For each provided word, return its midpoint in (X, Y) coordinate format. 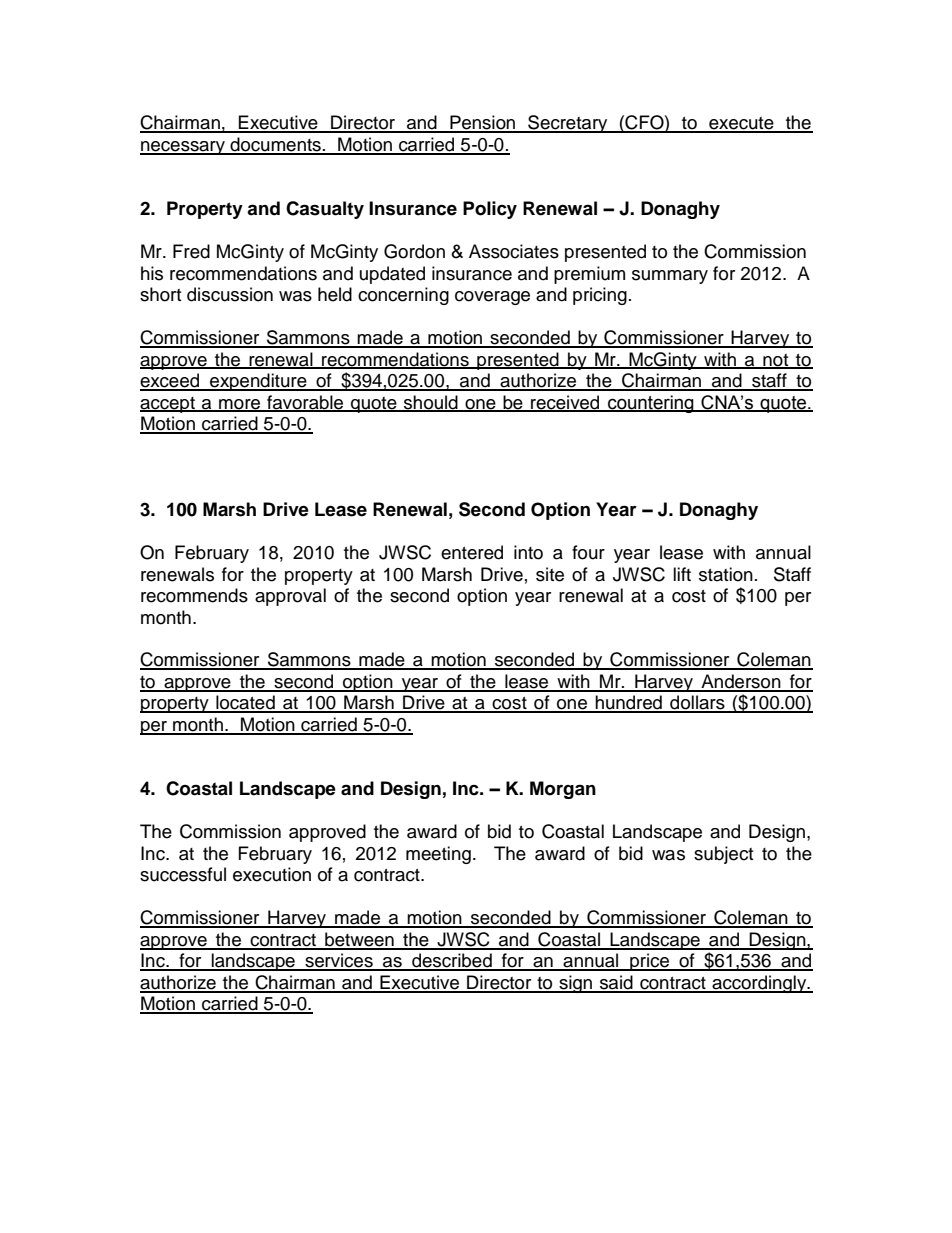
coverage (492, 298)
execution (272, 874)
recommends (194, 595)
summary (670, 277)
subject (723, 855)
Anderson (741, 682)
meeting (438, 855)
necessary (183, 148)
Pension (483, 123)
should (431, 403)
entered (472, 552)
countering (651, 404)
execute (741, 124)
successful (183, 874)
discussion (230, 294)
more (239, 405)
